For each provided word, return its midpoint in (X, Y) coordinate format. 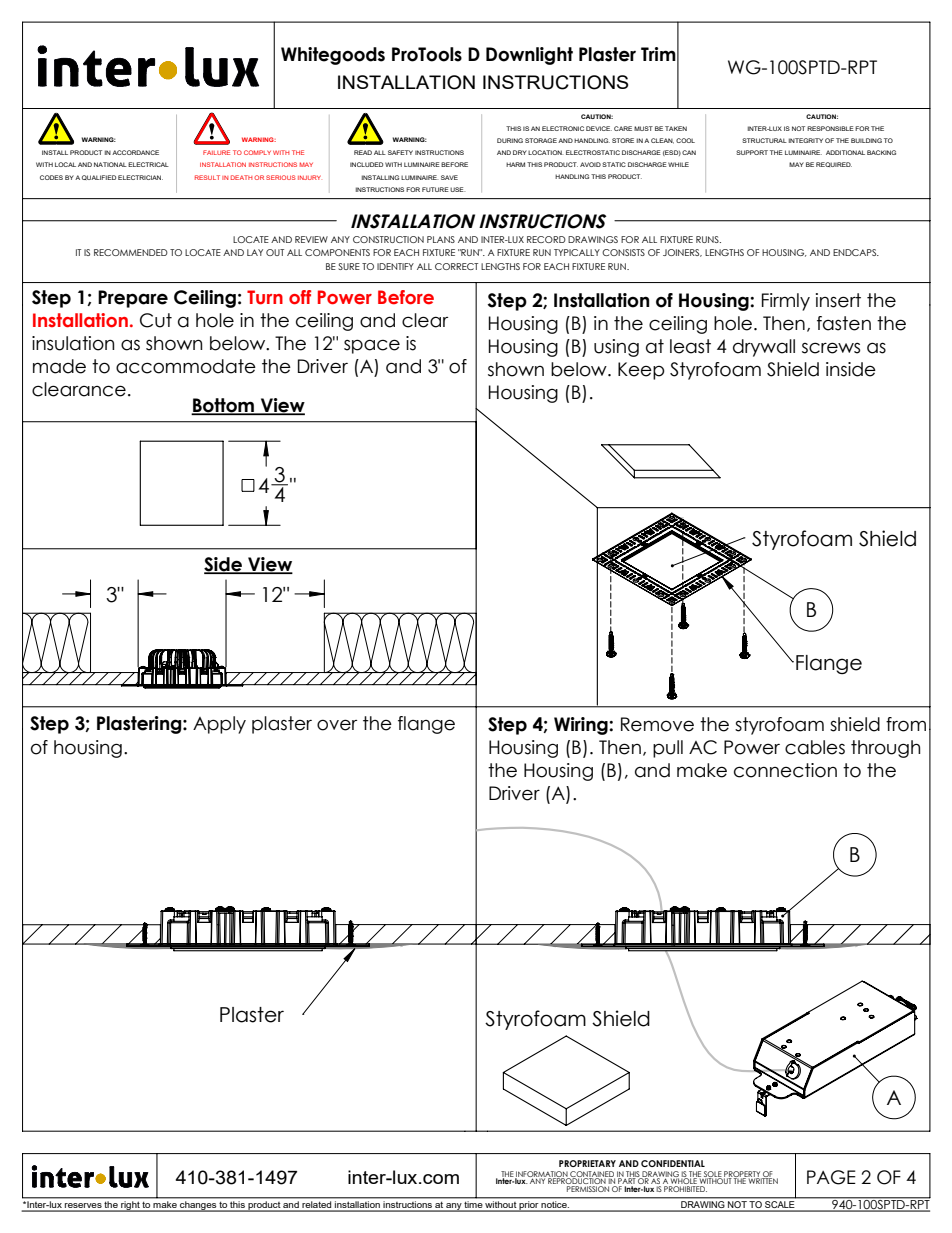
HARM (515, 164)
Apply (219, 725)
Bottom (224, 406)
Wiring (582, 726)
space (372, 346)
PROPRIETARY (587, 1163)
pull (668, 749)
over (337, 725)
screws (831, 348)
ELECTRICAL (148, 164)
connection (785, 770)
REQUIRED (834, 164)
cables (815, 747)
